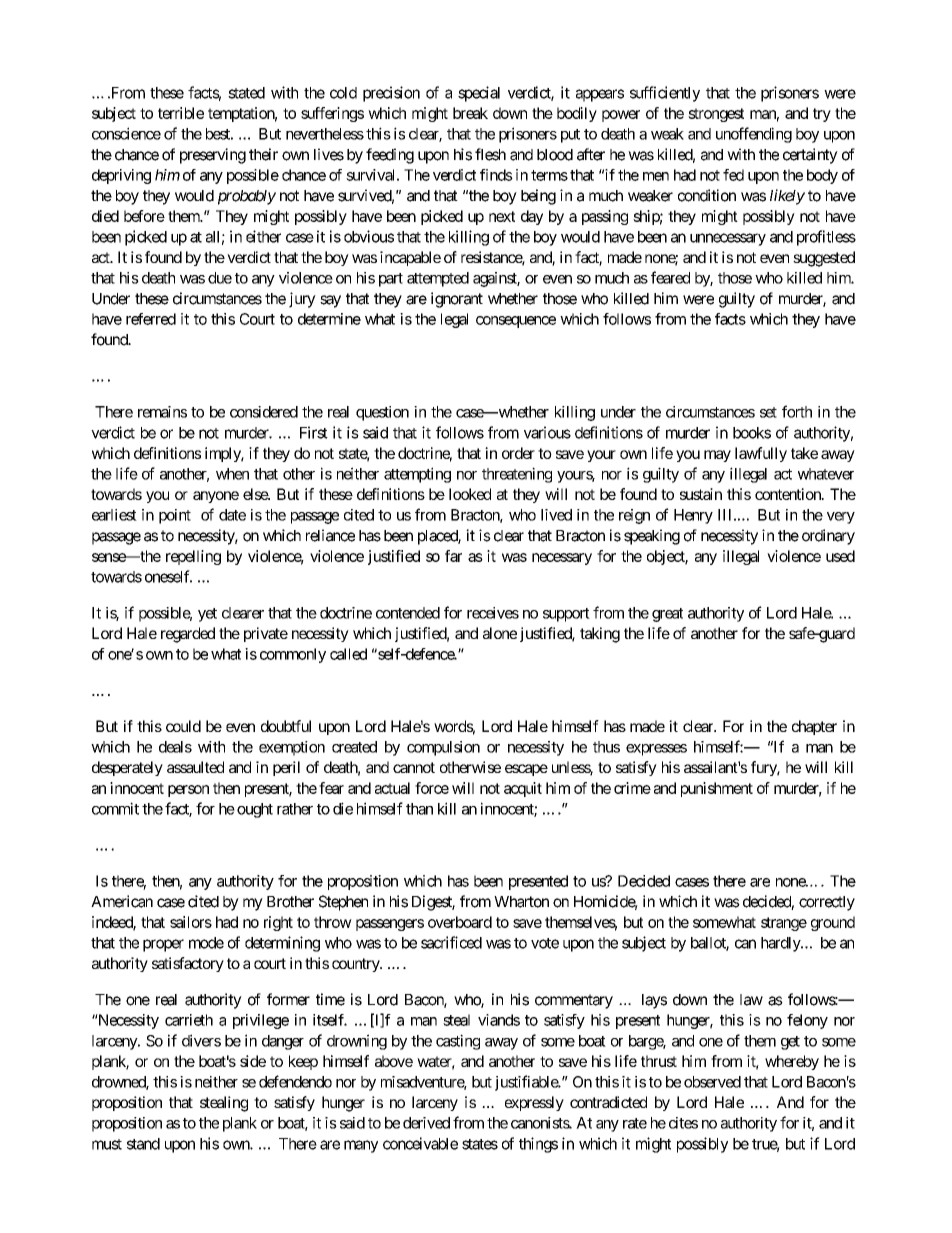 The width and height of the document is (952, 1233). What do you see at coordinates (523, 789) in the document?
I see `acquit` at bounding box center [523, 789].
